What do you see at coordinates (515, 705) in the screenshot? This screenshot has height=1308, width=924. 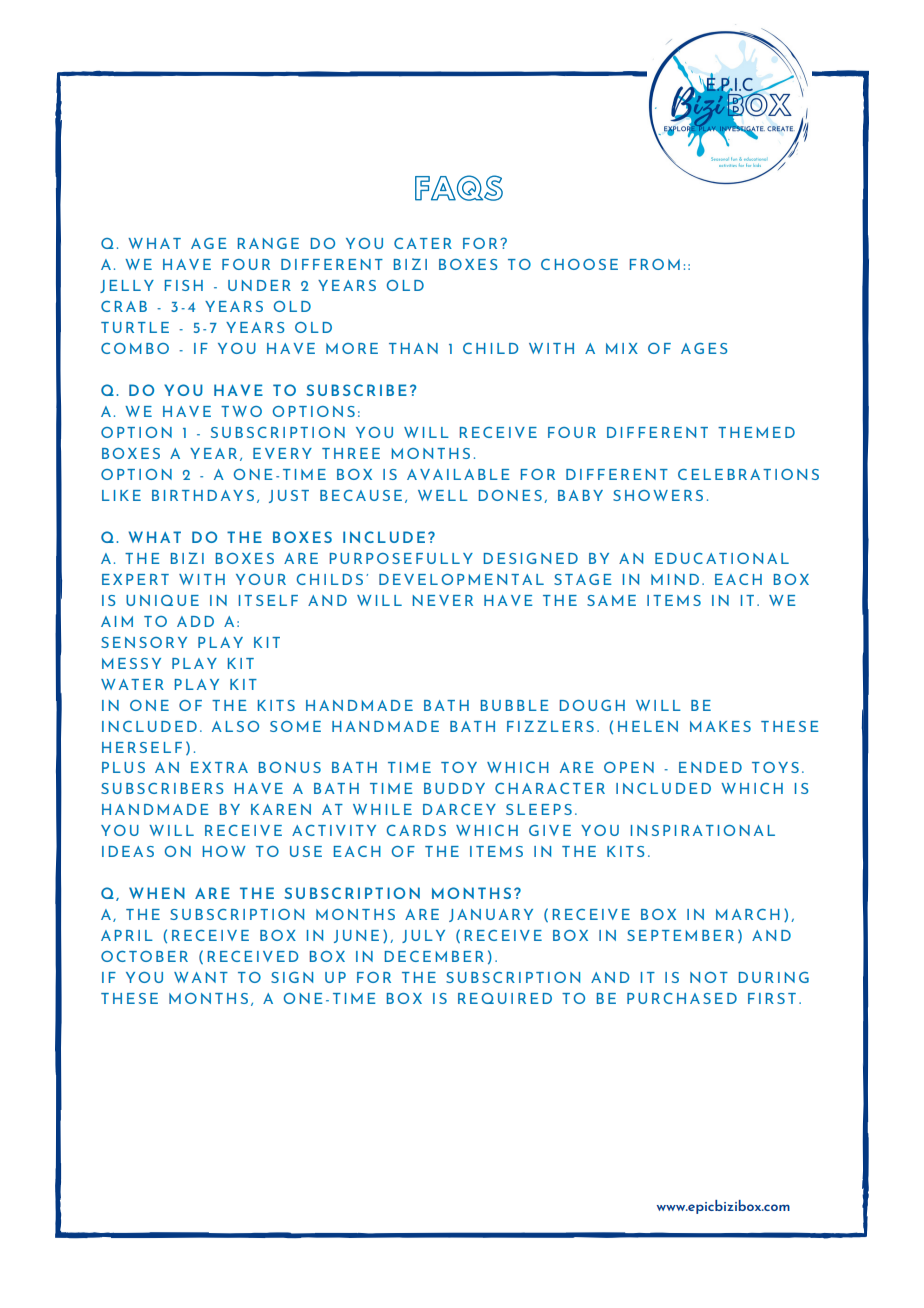 I see `BUBBLE` at bounding box center [515, 705].
